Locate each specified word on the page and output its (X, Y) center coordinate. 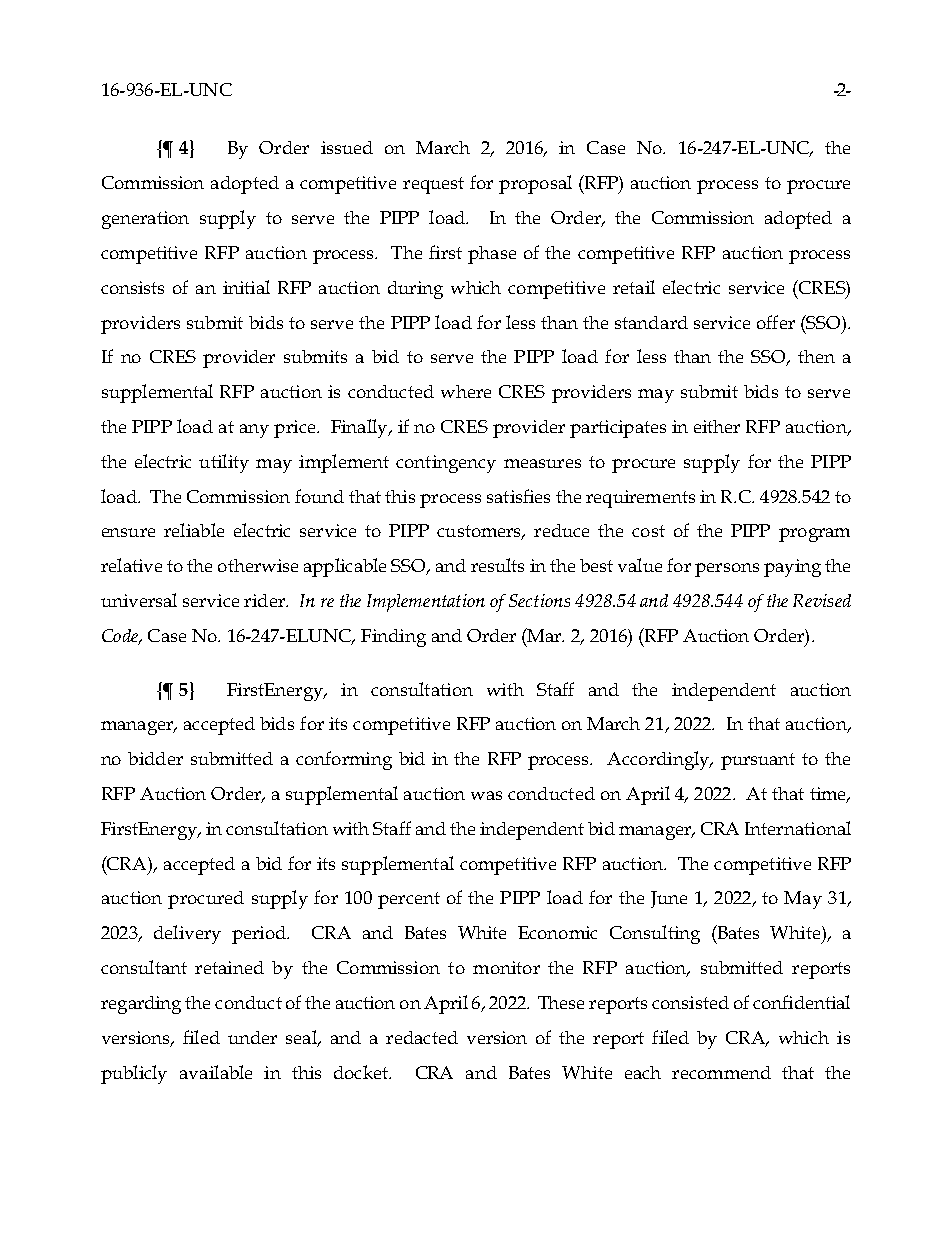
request (433, 185)
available (216, 1072)
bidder (155, 758)
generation (145, 220)
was (486, 795)
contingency (446, 464)
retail (634, 287)
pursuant (758, 761)
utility (224, 463)
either (717, 426)
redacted (422, 1037)
